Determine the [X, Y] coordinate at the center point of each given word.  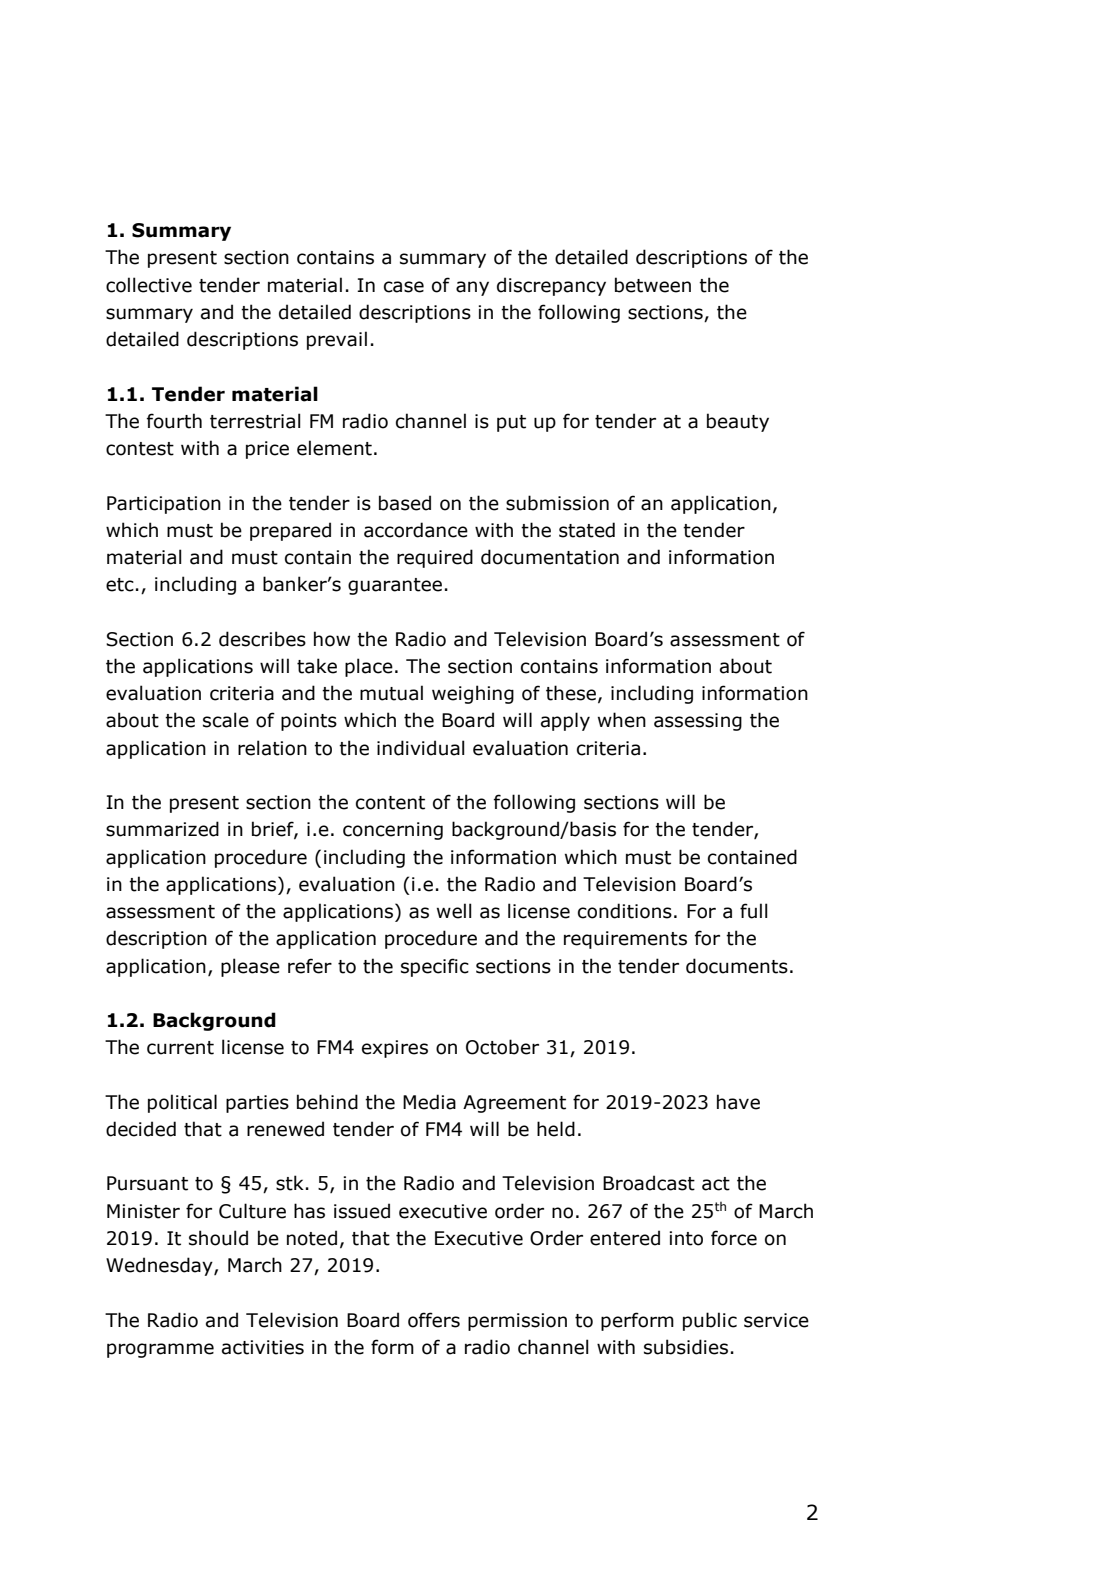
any [472, 288]
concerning [393, 831]
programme [160, 1350]
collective [149, 285]
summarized [162, 829]
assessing [698, 722]
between [653, 285]
